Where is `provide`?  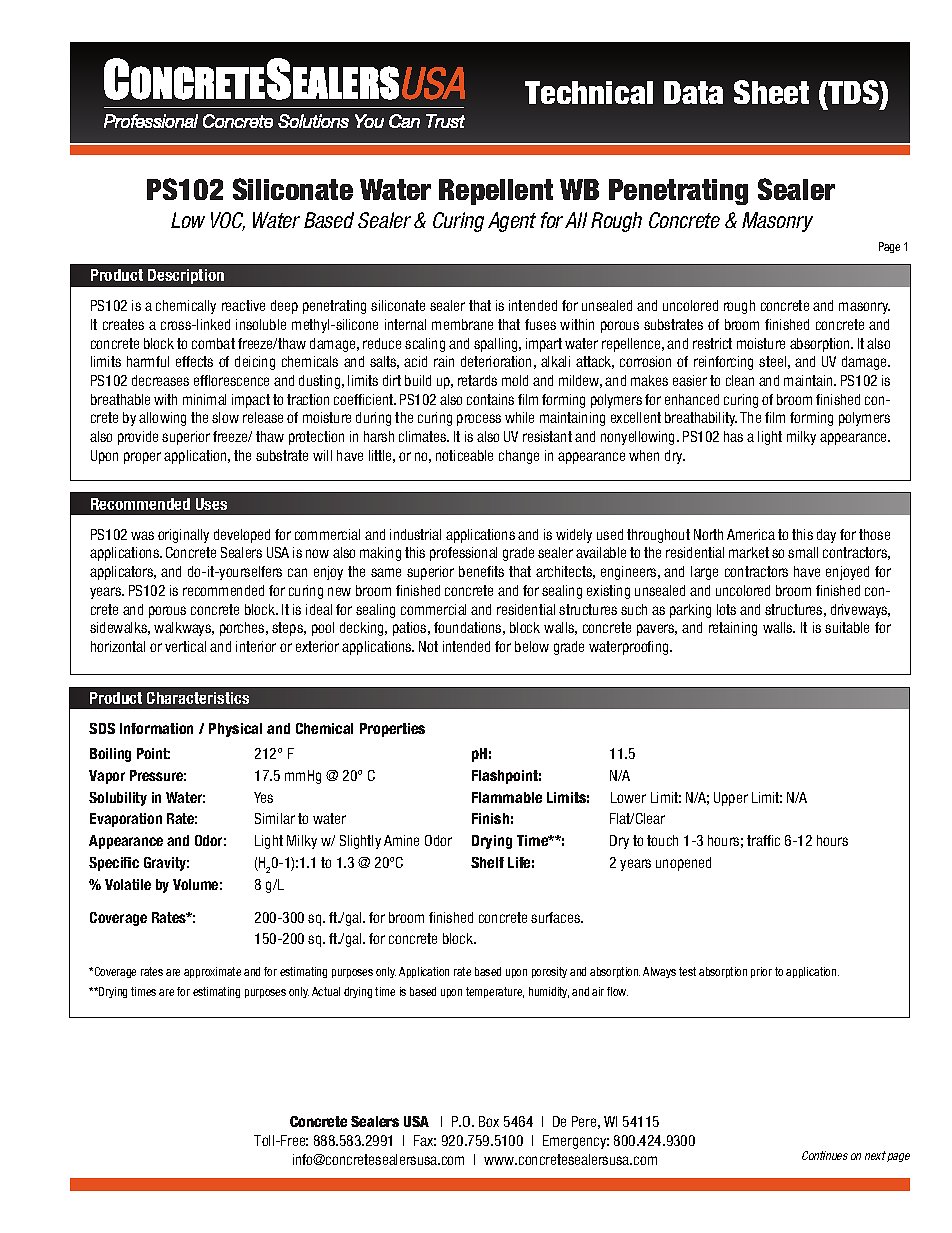
provide is located at coordinates (138, 438).
